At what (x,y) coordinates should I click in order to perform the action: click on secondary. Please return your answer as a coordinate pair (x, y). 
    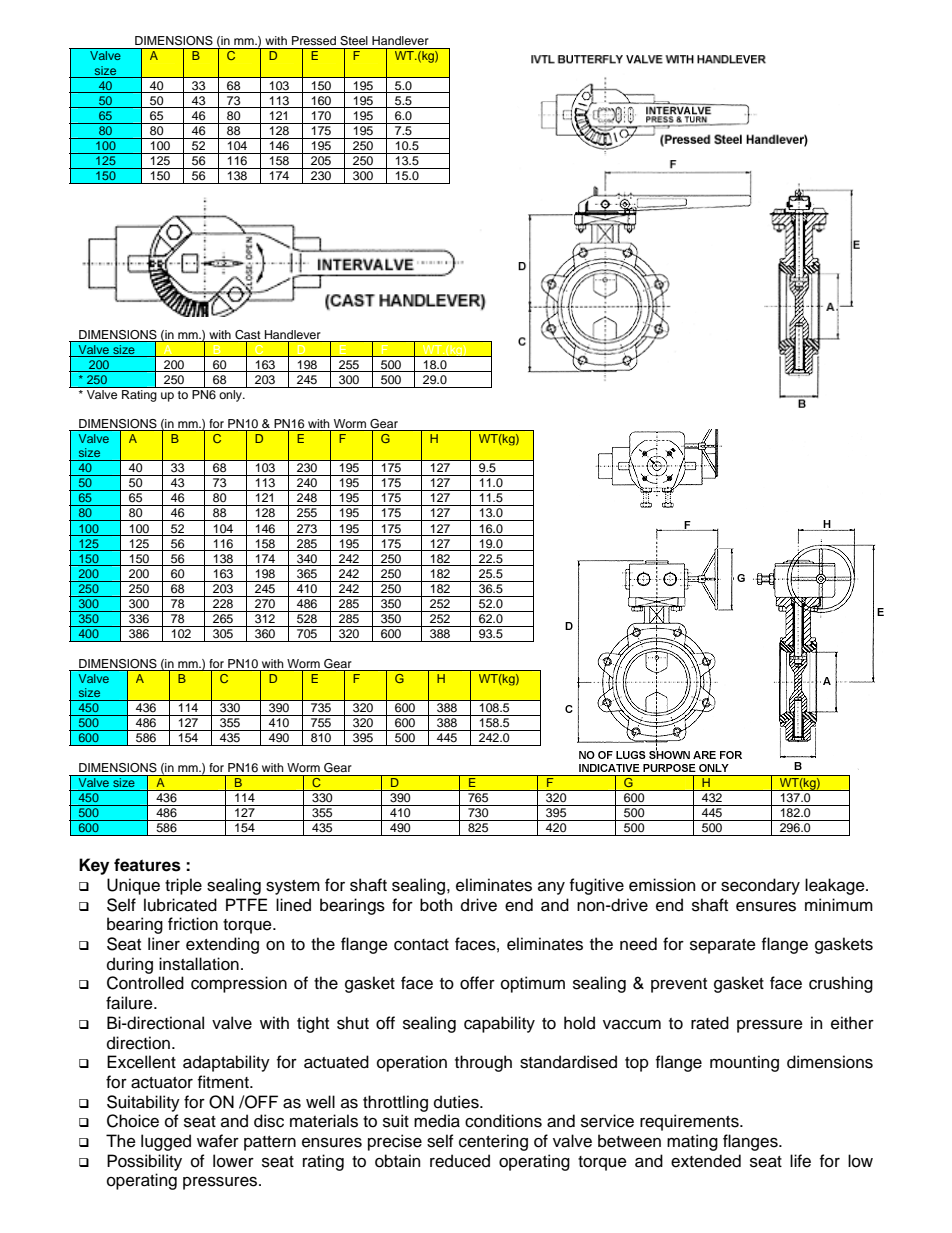
    Looking at the image, I should click on (760, 886).
